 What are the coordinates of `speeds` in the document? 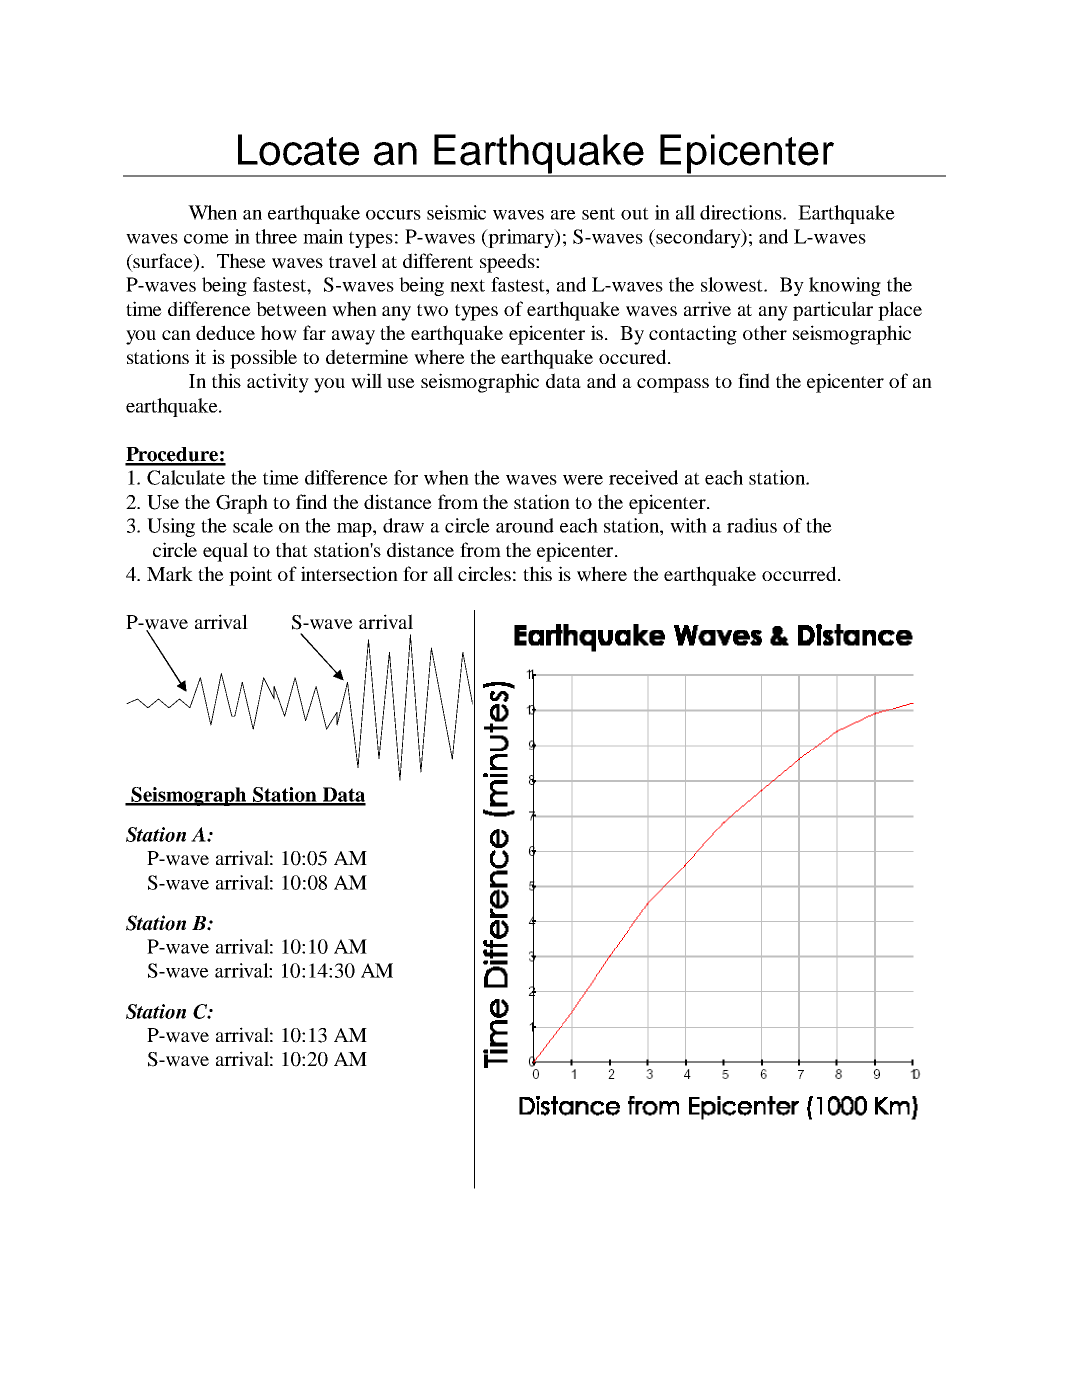 It's located at (508, 263).
